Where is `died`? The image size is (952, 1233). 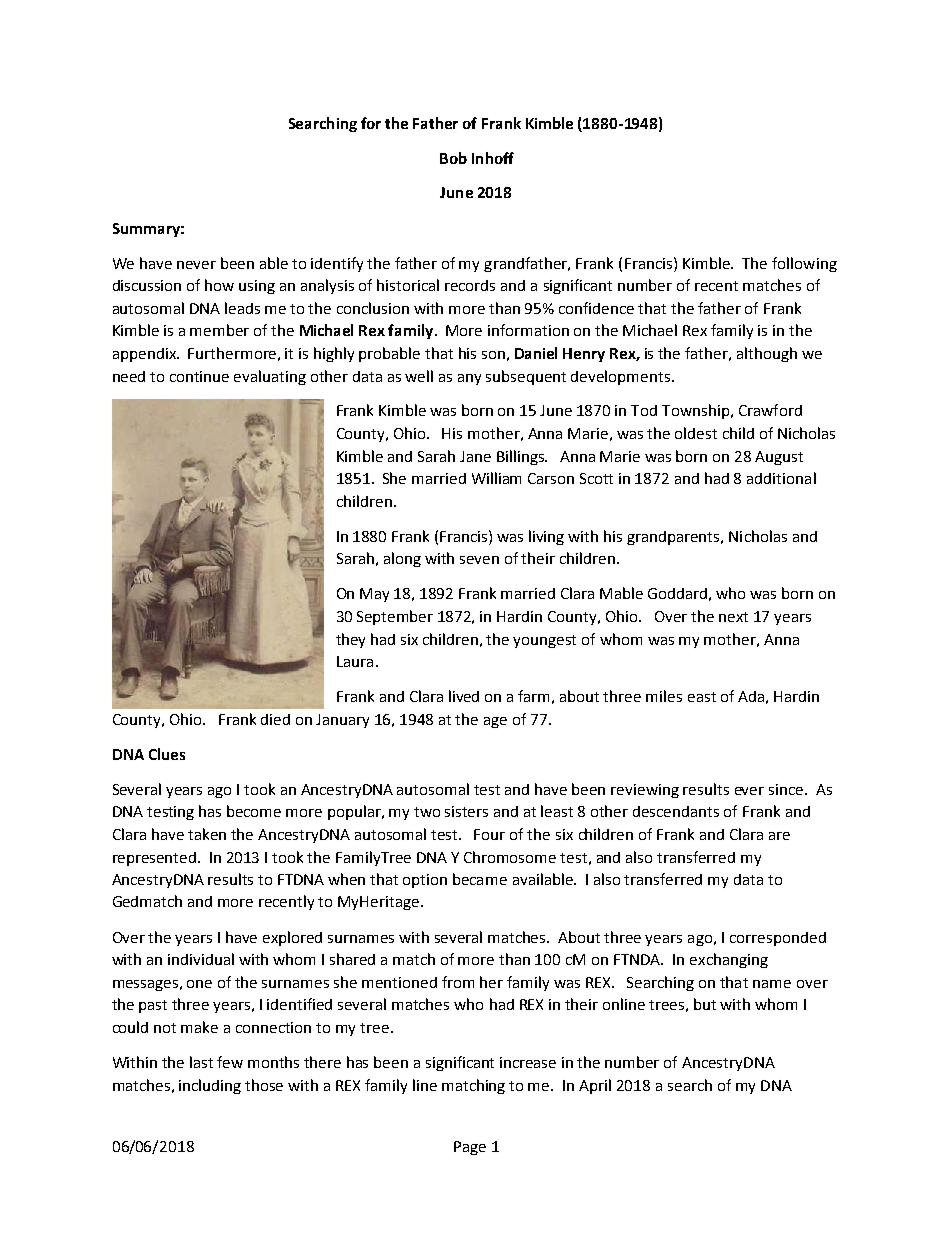
died is located at coordinates (275, 719).
